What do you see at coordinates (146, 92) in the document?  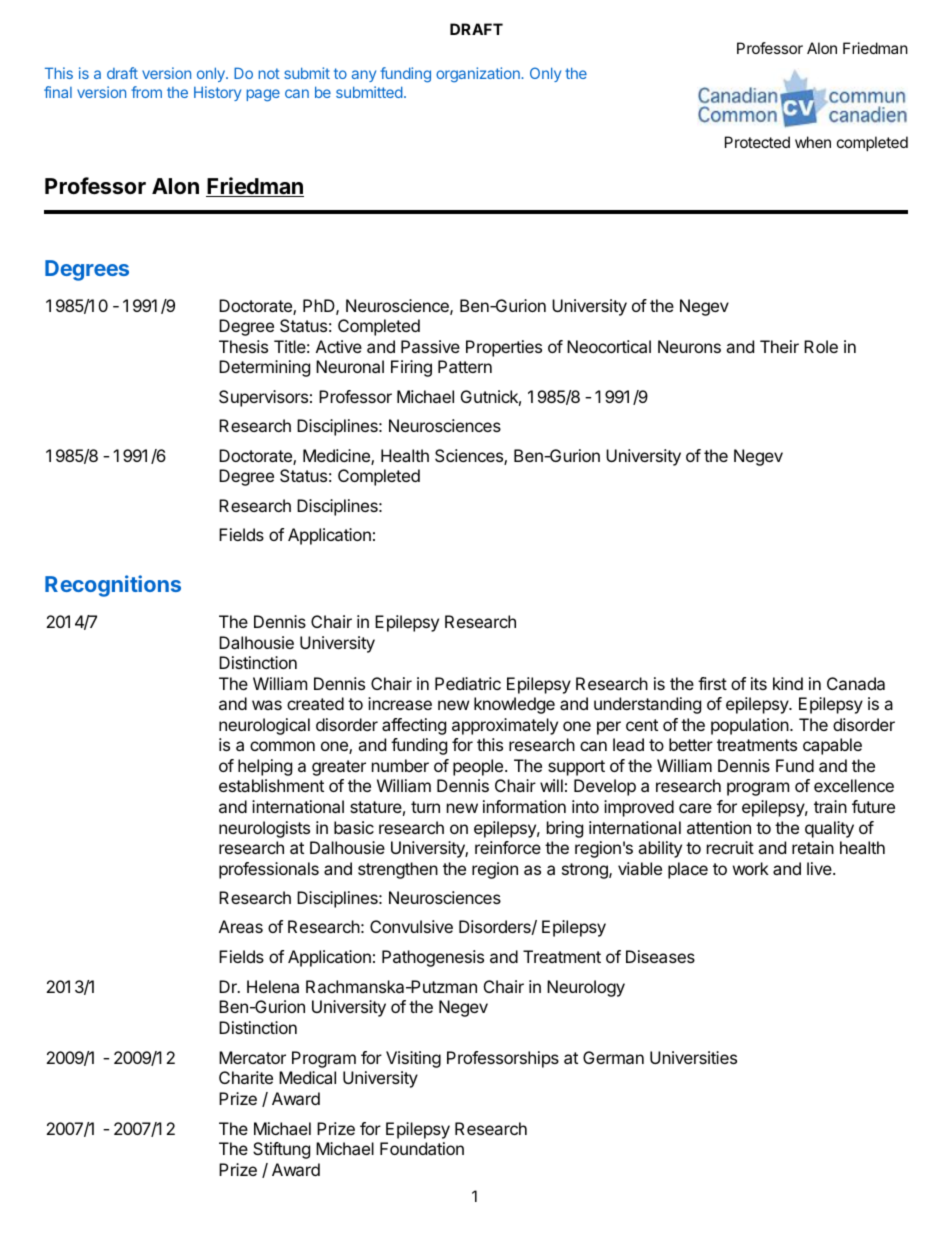 I see `from` at bounding box center [146, 92].
